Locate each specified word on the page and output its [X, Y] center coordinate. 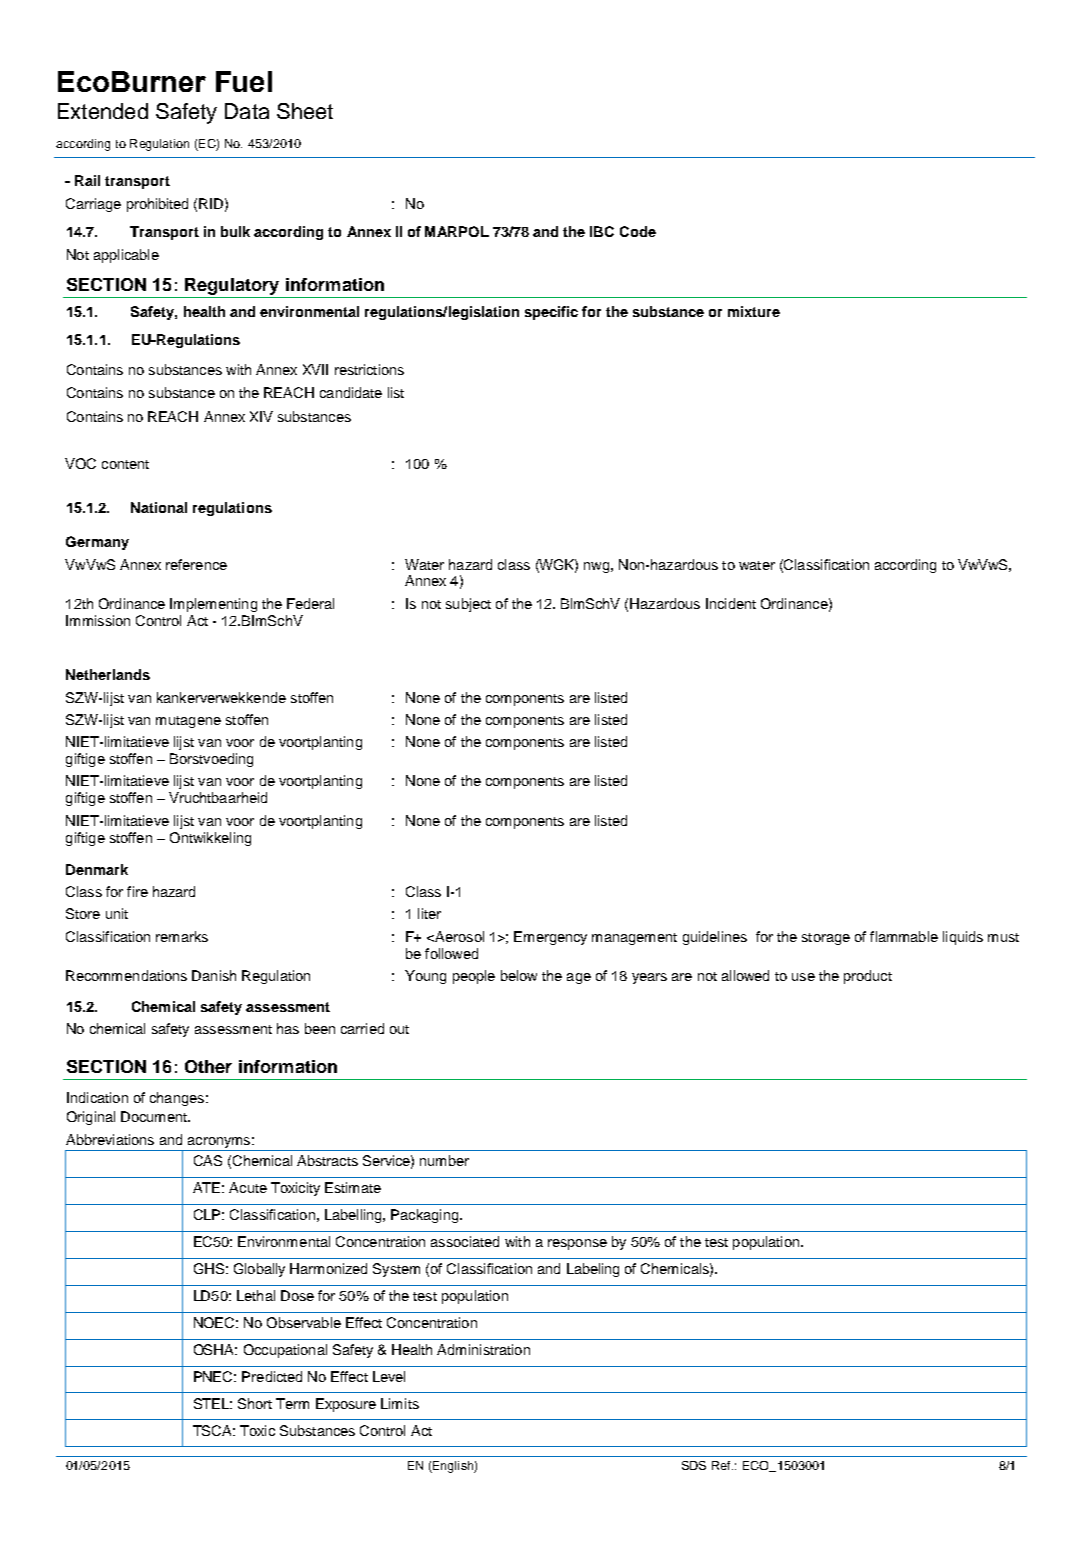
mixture [754, 311]
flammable [904, 936]
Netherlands [108, 674]
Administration [483, 1349]
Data [247, 111]
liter [429, 913]
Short [255, 1403]
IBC [602, 231]
